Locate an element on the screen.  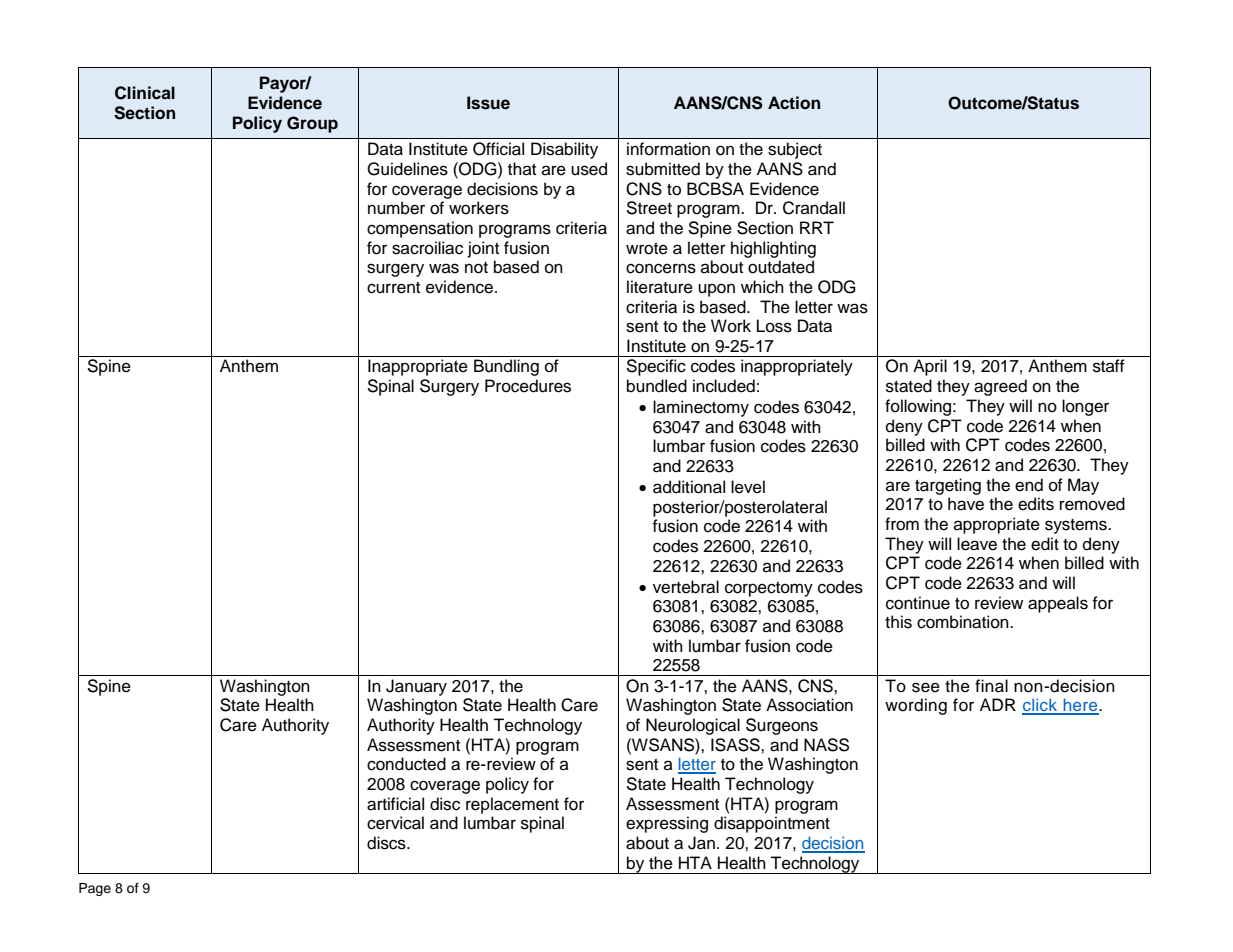
expressing is located at coordinates (667, 824).
